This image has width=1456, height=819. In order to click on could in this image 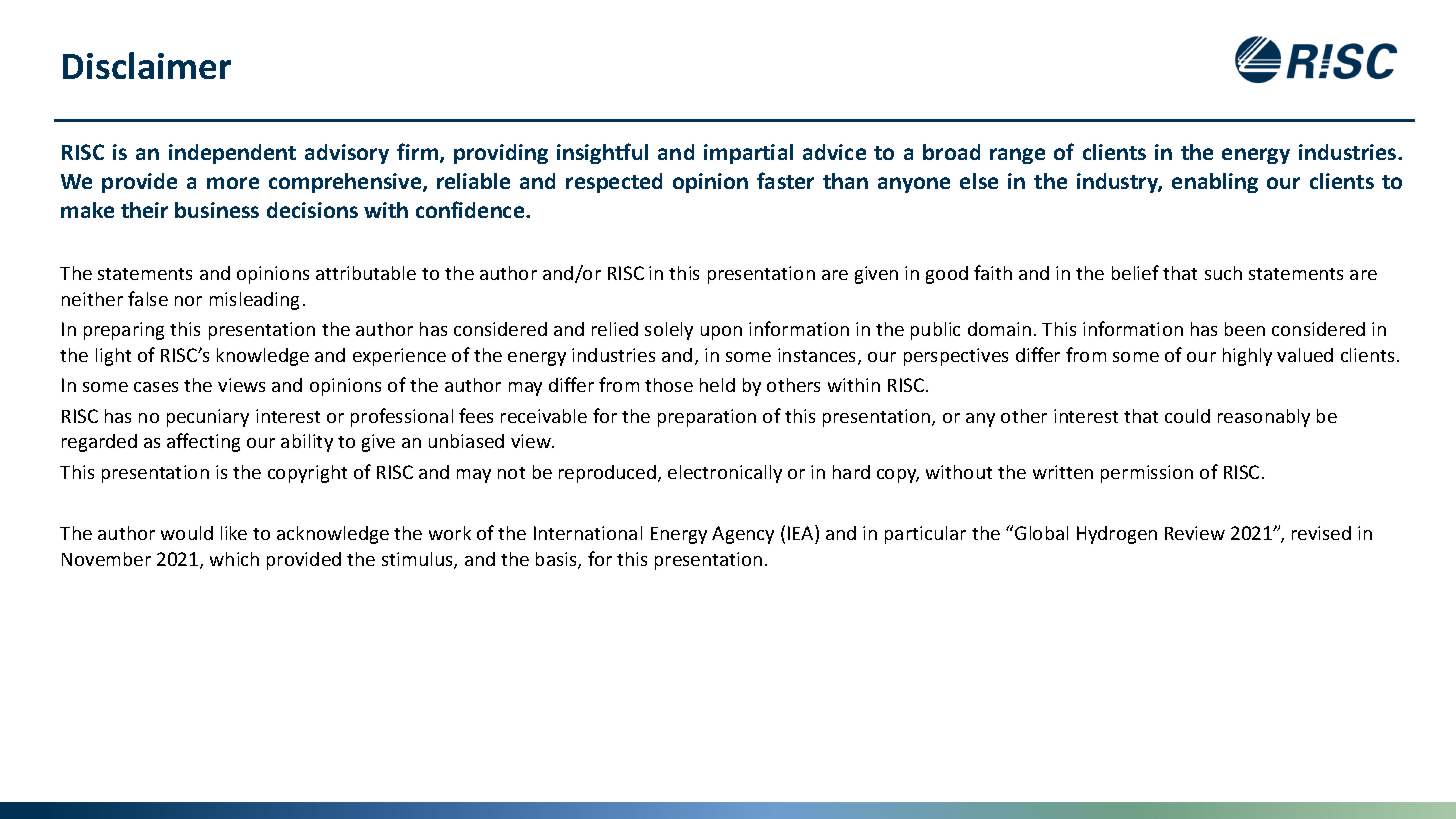, I will do `click(1187, 416)`.
